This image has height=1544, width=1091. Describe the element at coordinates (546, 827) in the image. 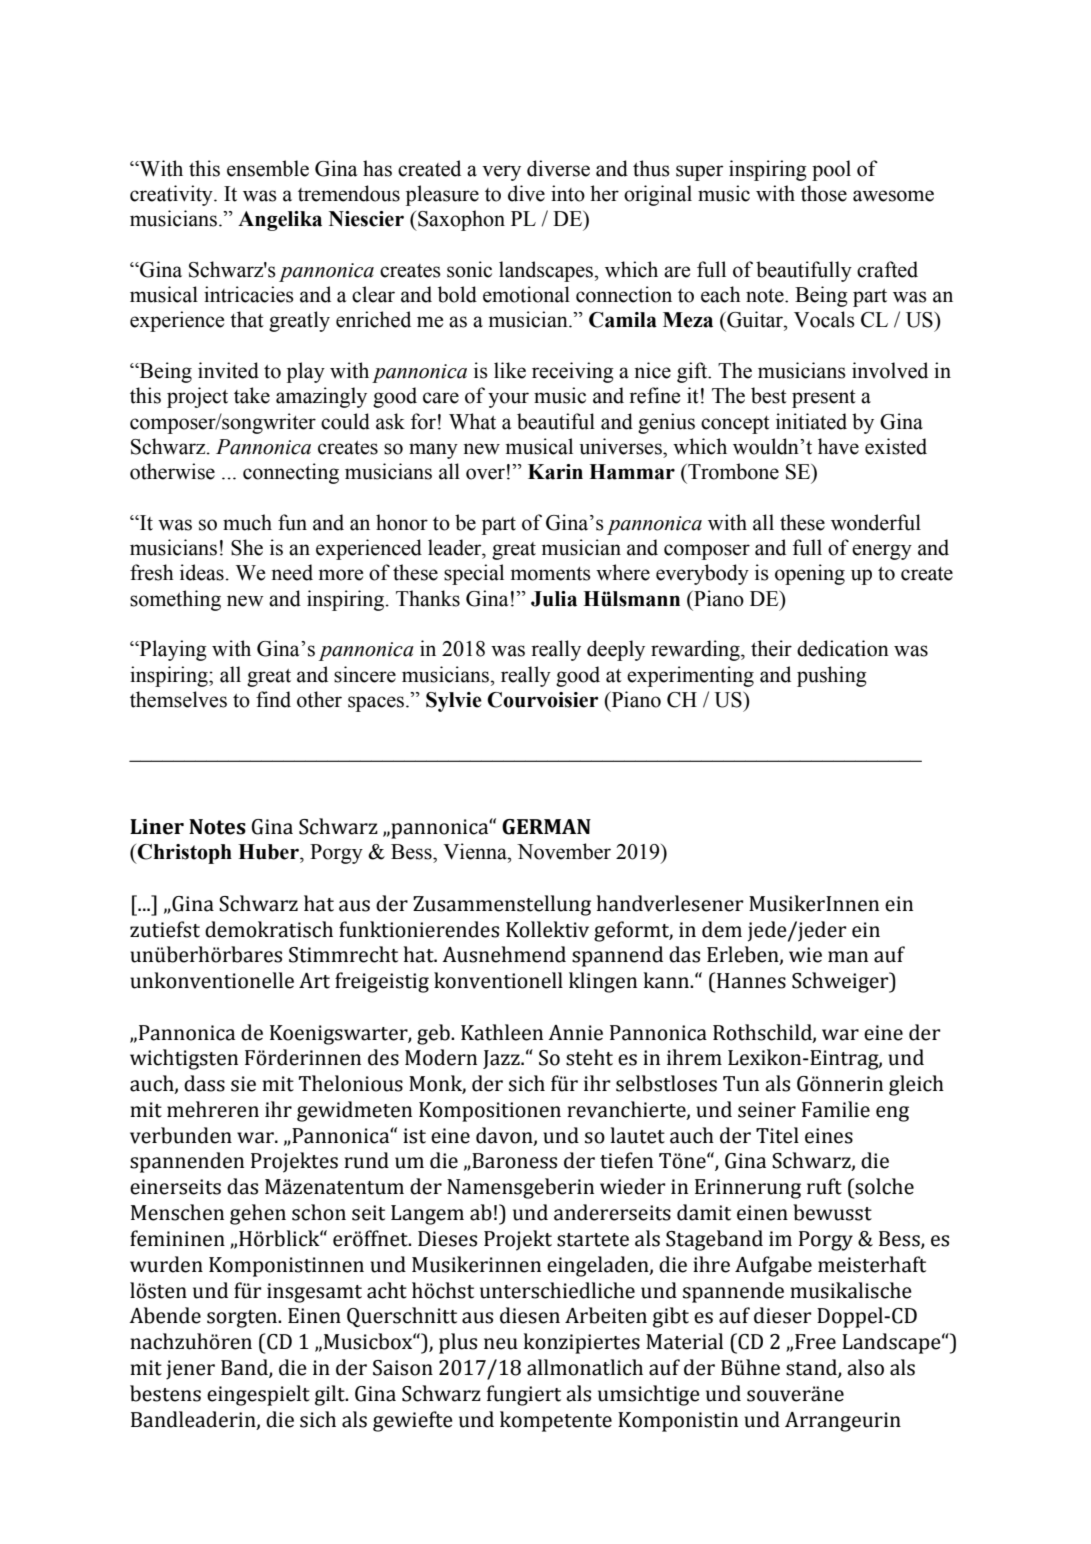

I see `GERMAN` at that location.
